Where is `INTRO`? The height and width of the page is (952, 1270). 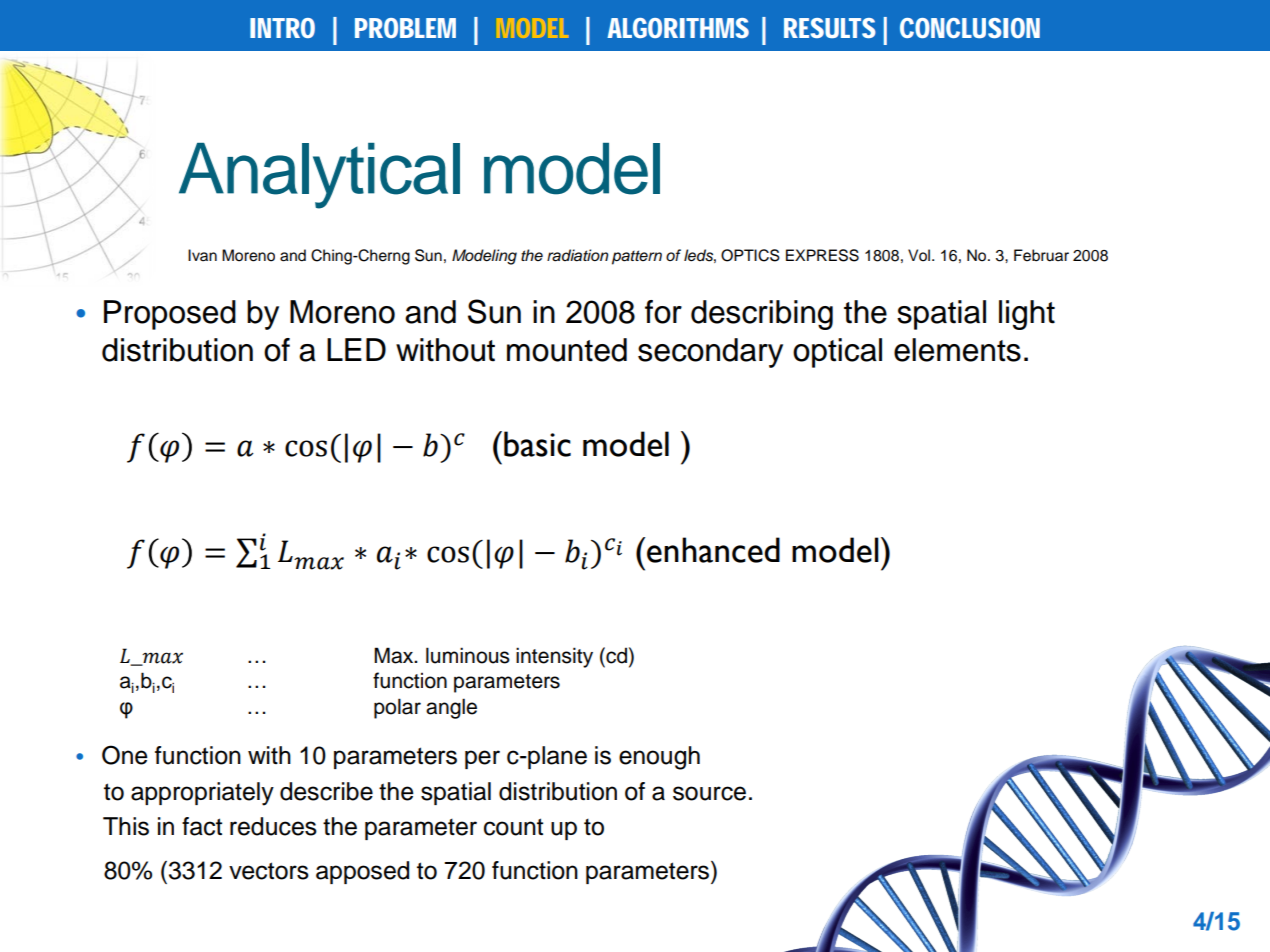 INTRO is located at coordinates (282, 28).
